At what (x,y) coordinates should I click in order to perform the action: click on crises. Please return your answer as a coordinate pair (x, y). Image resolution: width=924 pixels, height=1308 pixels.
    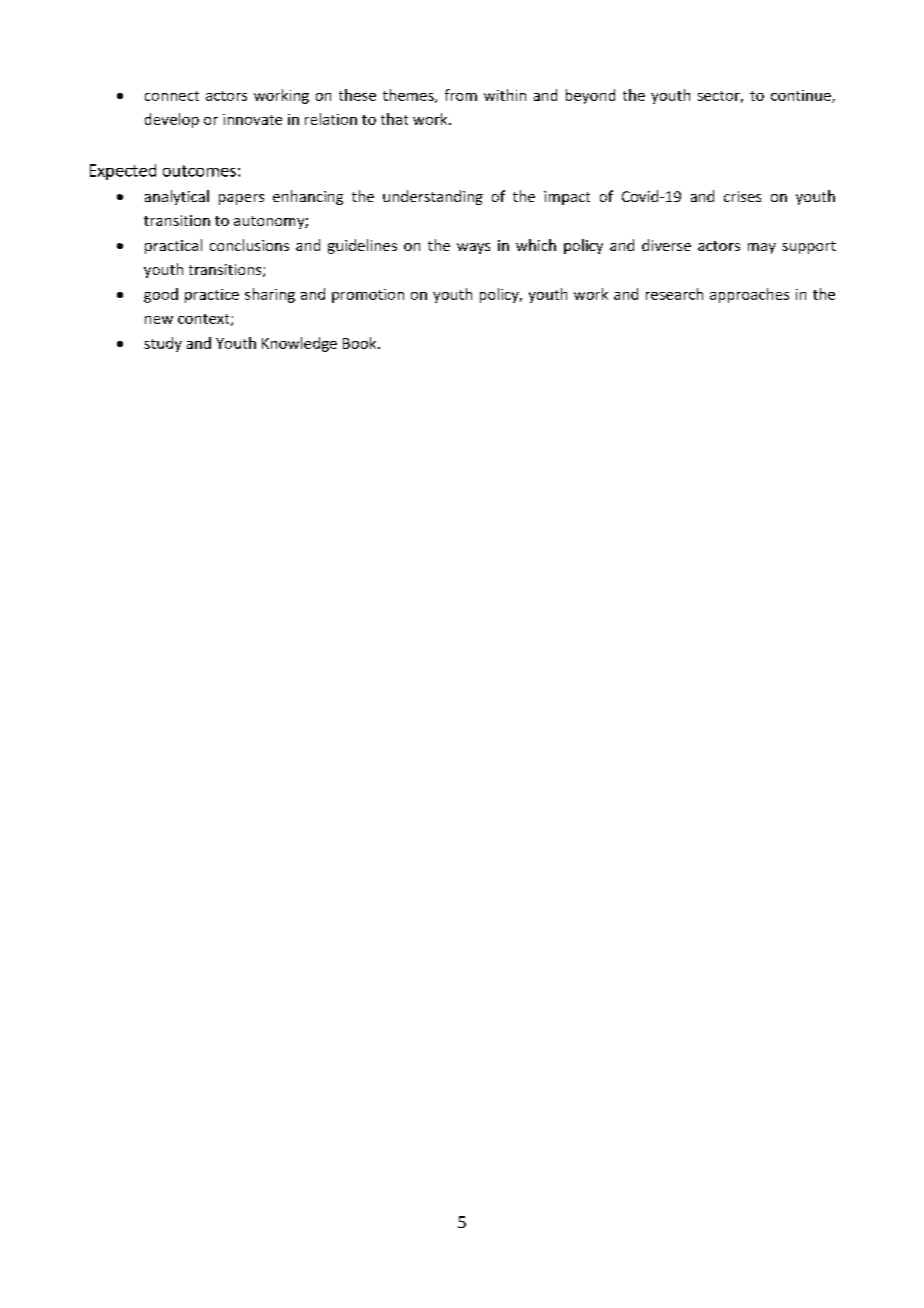
    Looking at the image, I should click on (742, 196).
